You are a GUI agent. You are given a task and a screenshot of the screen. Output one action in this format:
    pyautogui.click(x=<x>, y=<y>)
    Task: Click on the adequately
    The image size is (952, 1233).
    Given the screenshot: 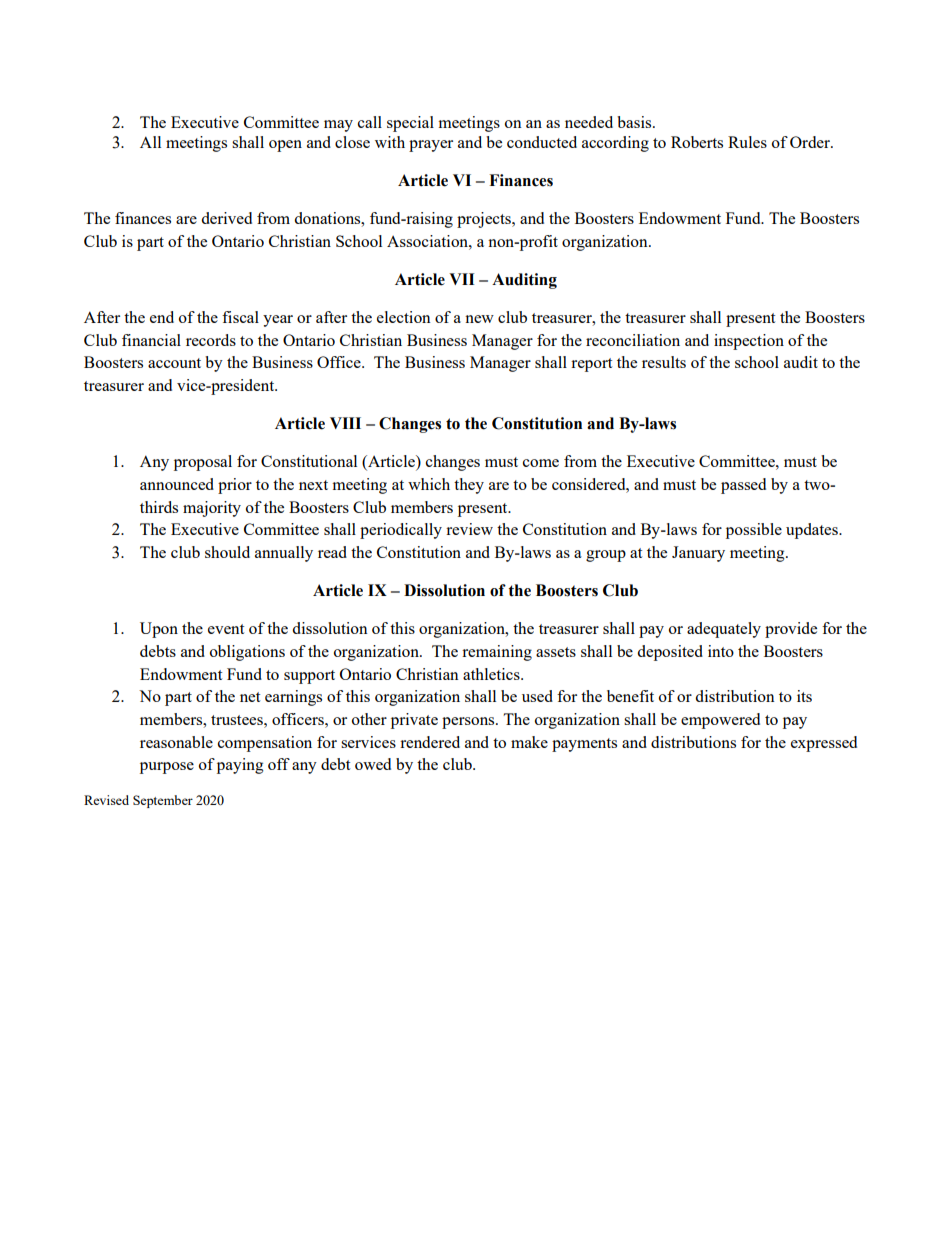 What is the action you would take?
    pyautogui.click(x=724, y=630)
